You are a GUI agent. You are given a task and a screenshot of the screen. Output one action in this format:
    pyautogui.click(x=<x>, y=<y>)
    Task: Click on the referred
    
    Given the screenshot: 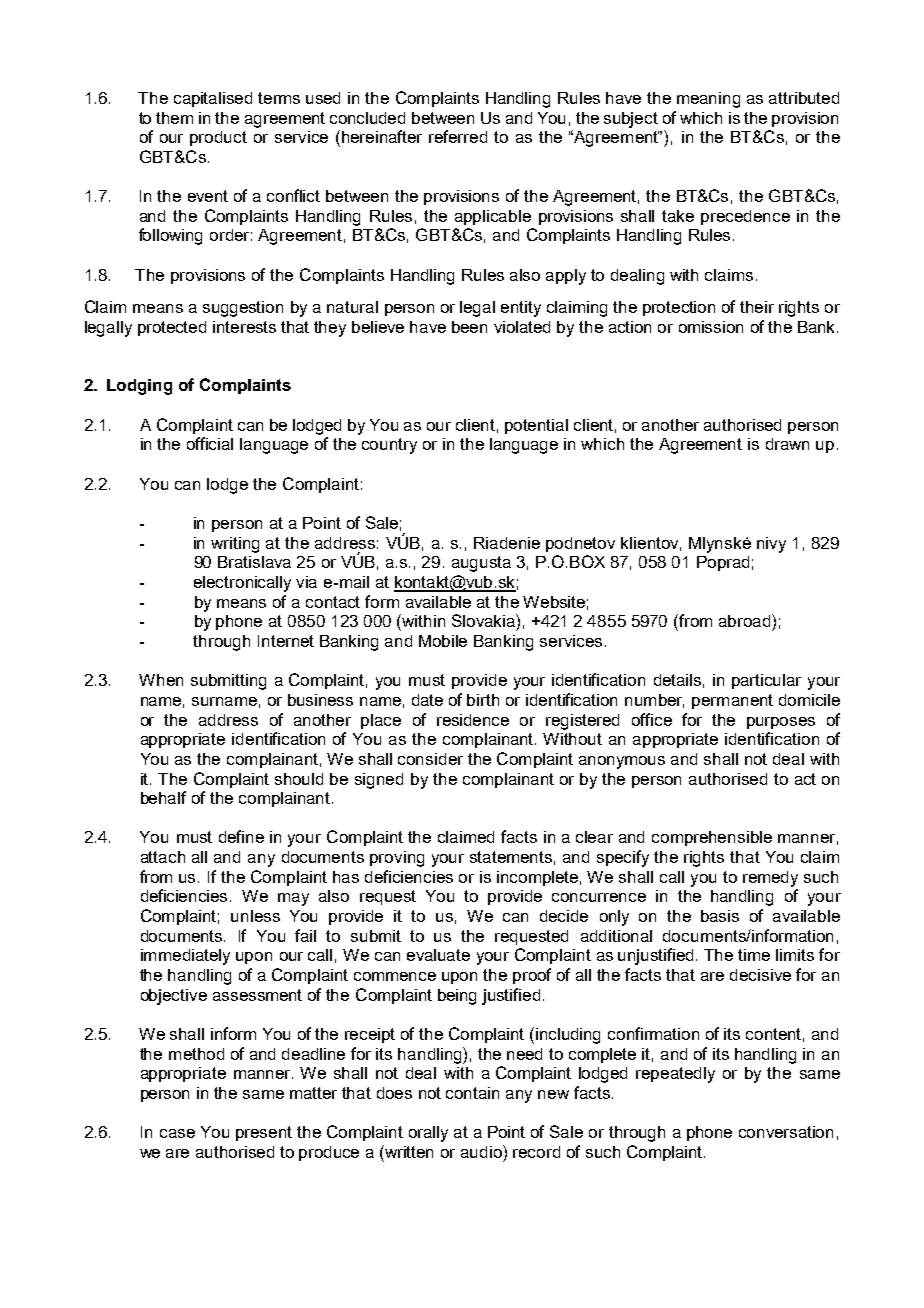 What is the action you would take?
    pyautogui.click(x=458, y=136)
